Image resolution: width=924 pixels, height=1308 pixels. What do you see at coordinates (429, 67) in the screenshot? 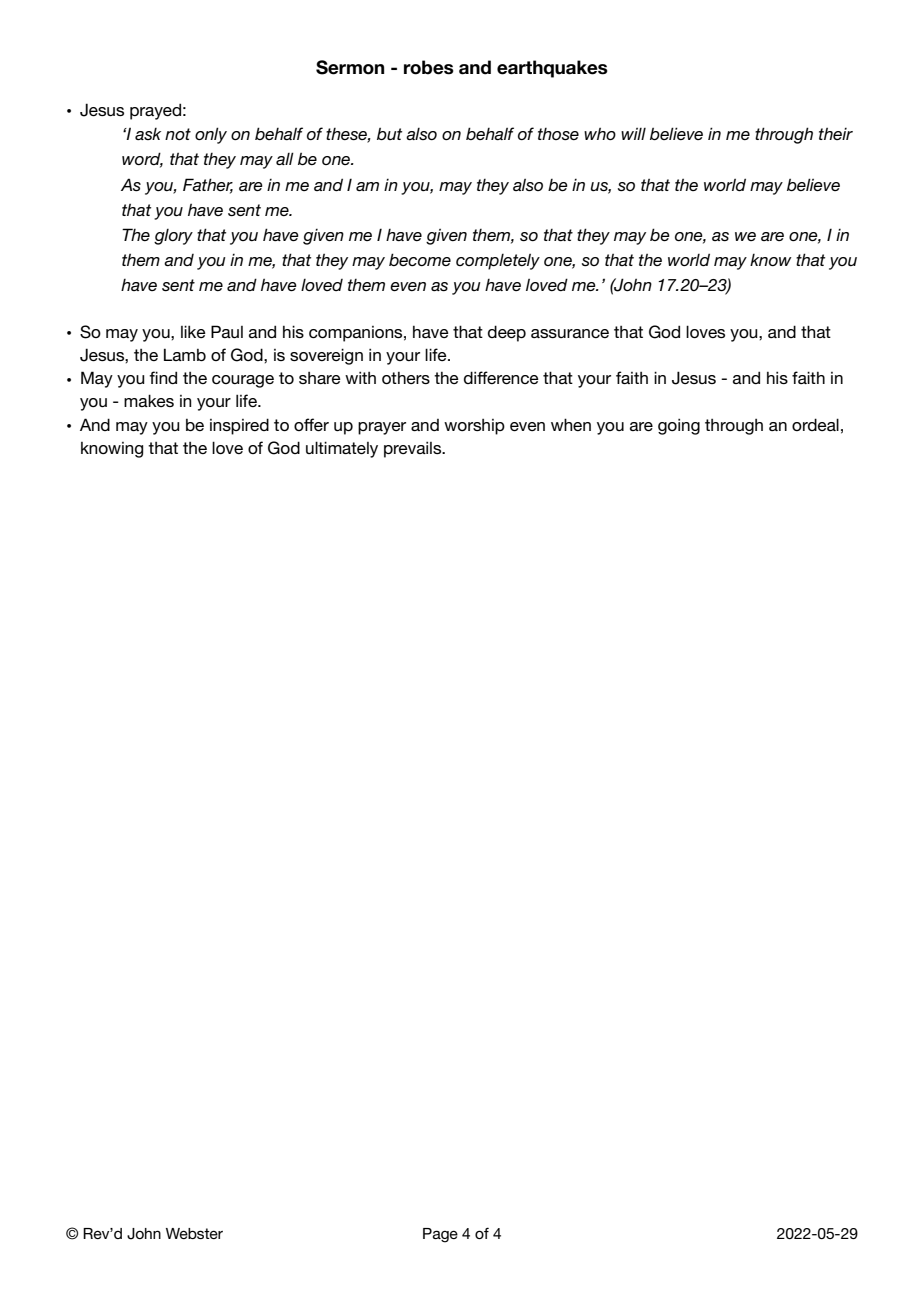
I see `robes` at bounding box center [429, 67].
